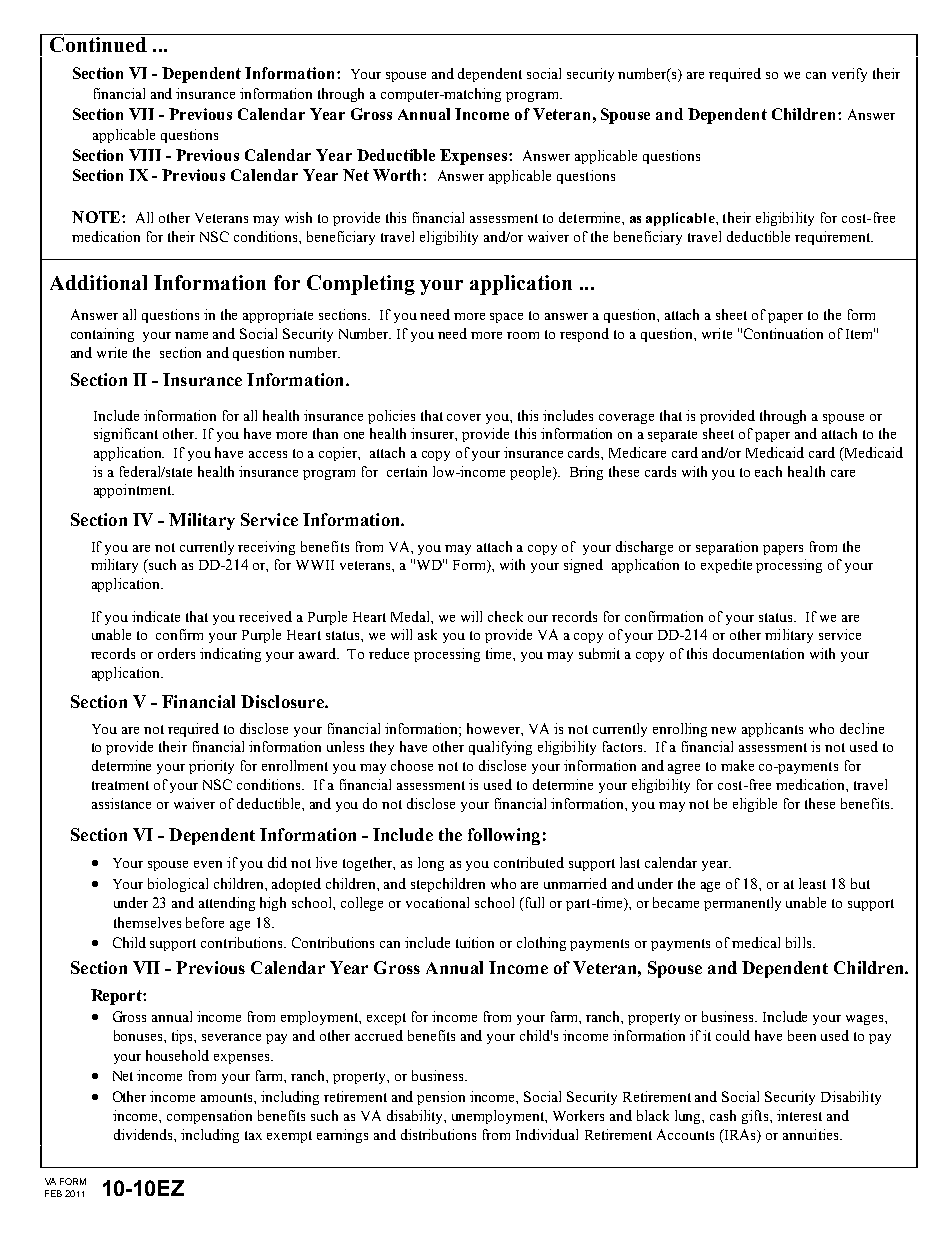 The width and height of the page is (952, 1233). What do you see at coordinates (98, 44) in the page?
I see `Continued` at bounding box center [98, 44].
